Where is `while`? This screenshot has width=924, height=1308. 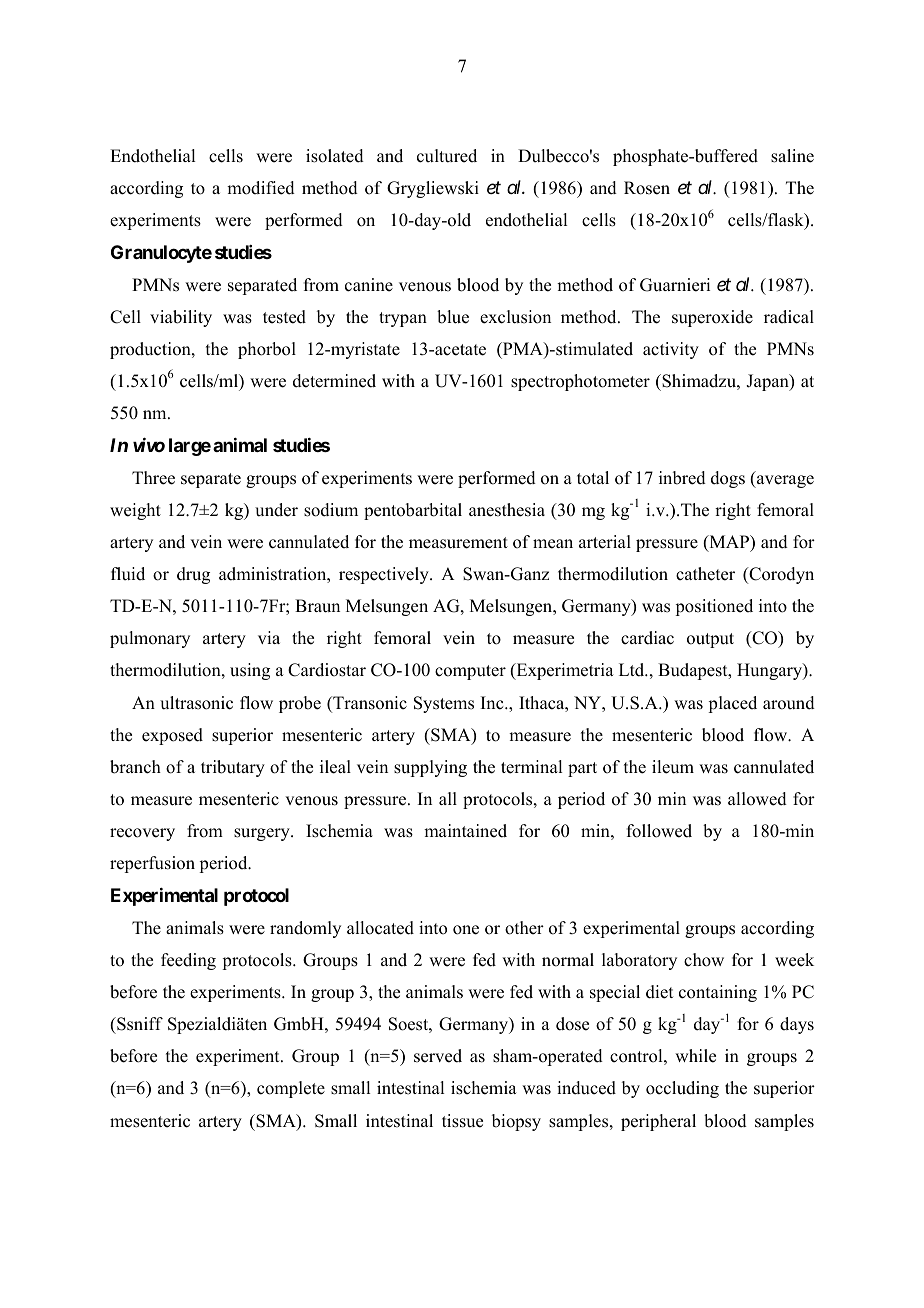
while is located at coordinates (695, 1056).
